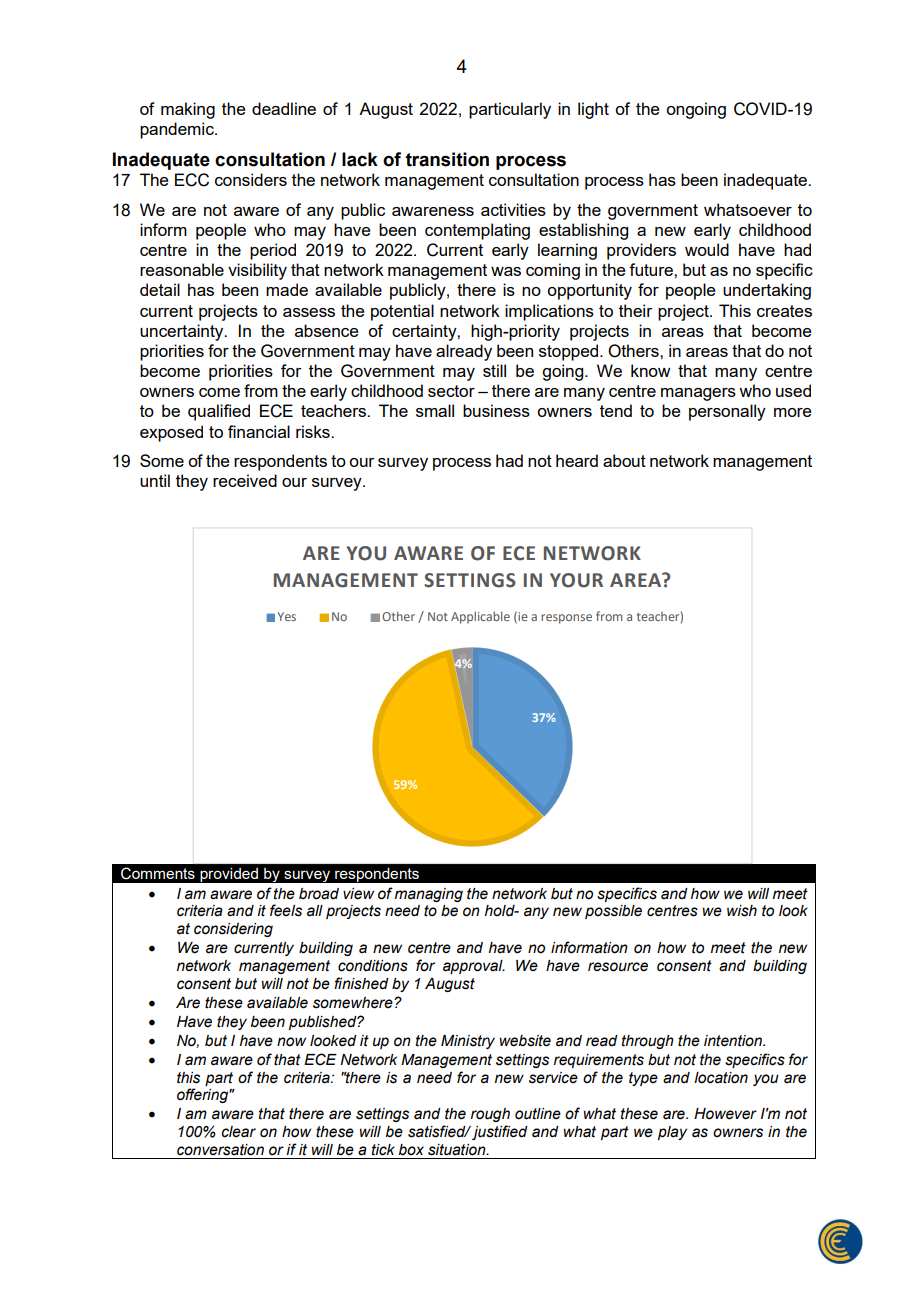 This page has width=924, height=1308. What do you see at coordinates (238, 1132) in the page?
I see `clear` at bounding box center [238, 1132].
